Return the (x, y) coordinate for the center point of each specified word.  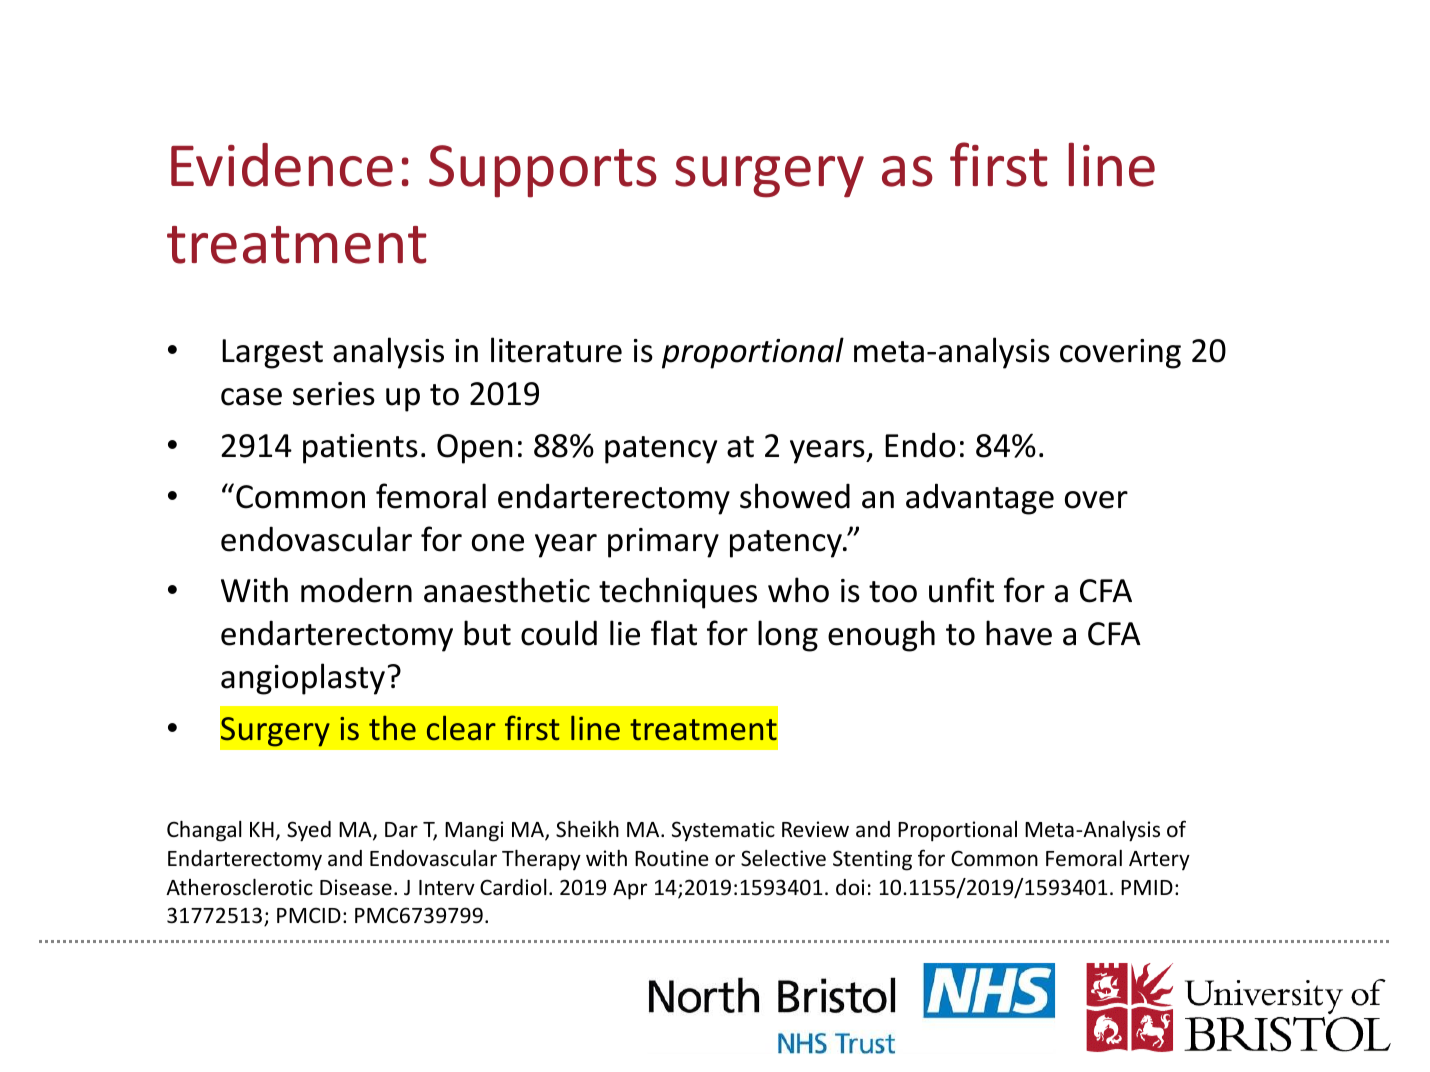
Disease (356, 887)
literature (556, 350)
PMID (1147, 887)
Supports (543, 171)
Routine (672, 858)
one (498, 543)
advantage (980, 499)
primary (663, 543)
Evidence (282, 165)
